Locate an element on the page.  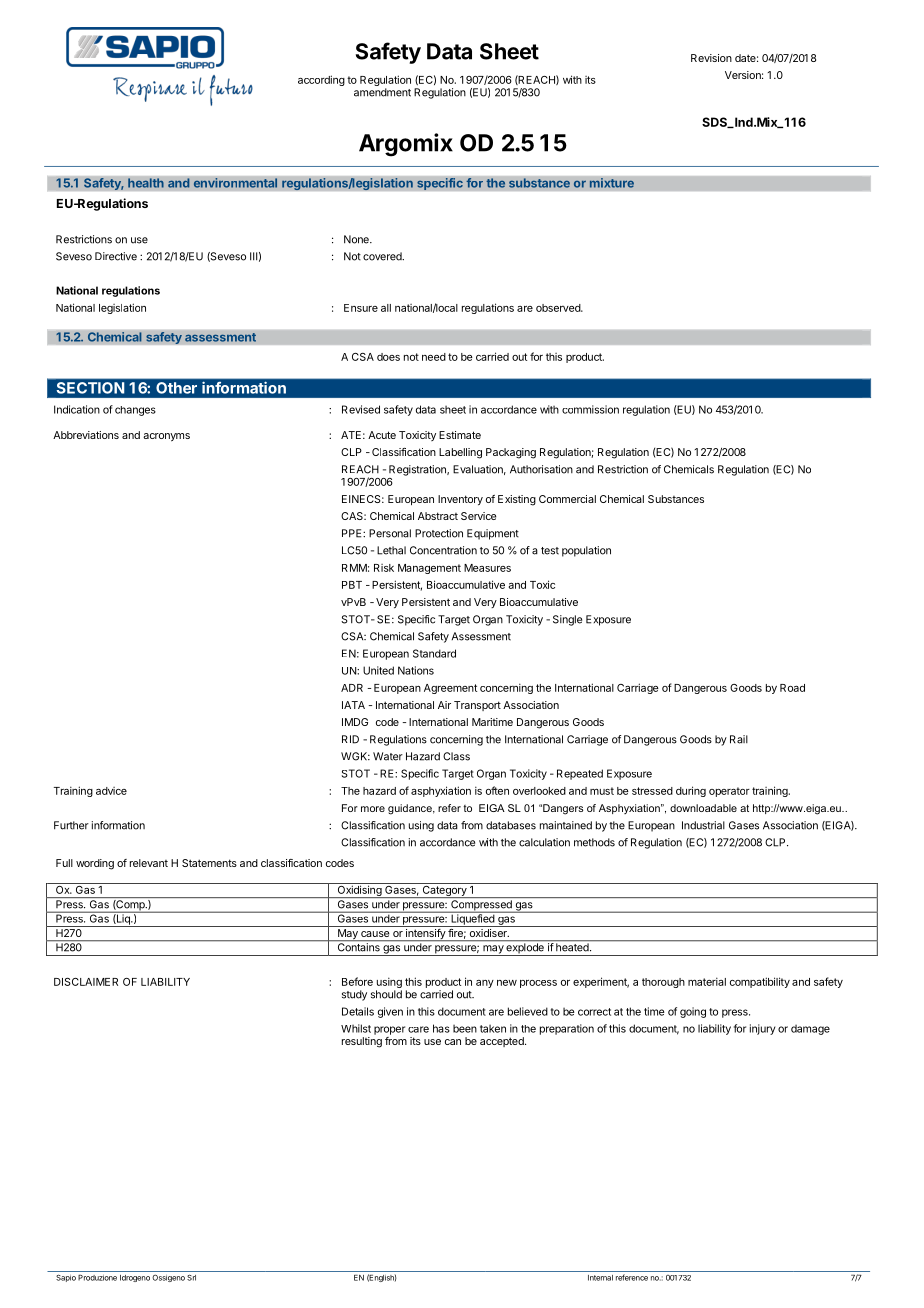
health is located at coordinates (146, 183).
